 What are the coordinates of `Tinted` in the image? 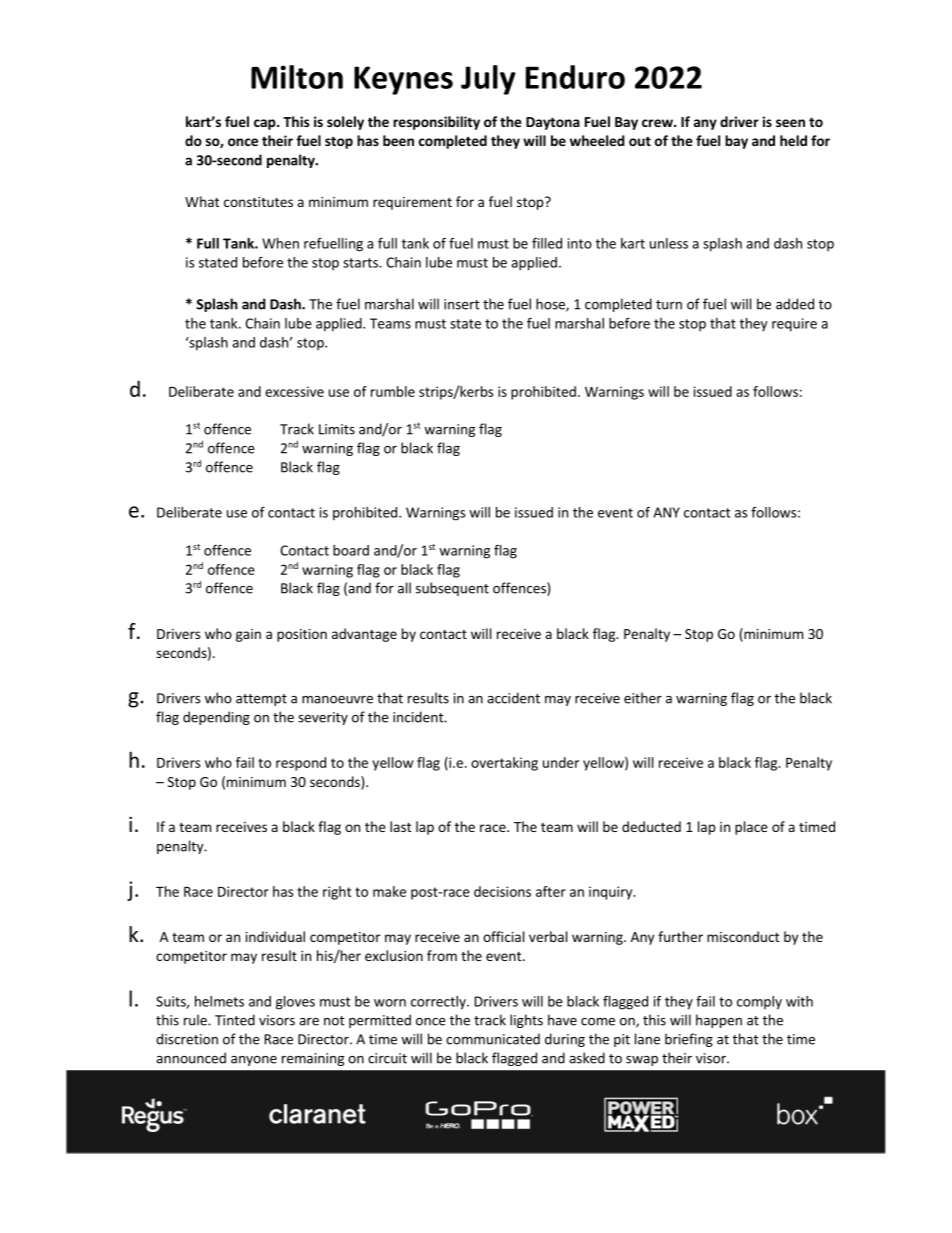 It's located at (235, 1020).
